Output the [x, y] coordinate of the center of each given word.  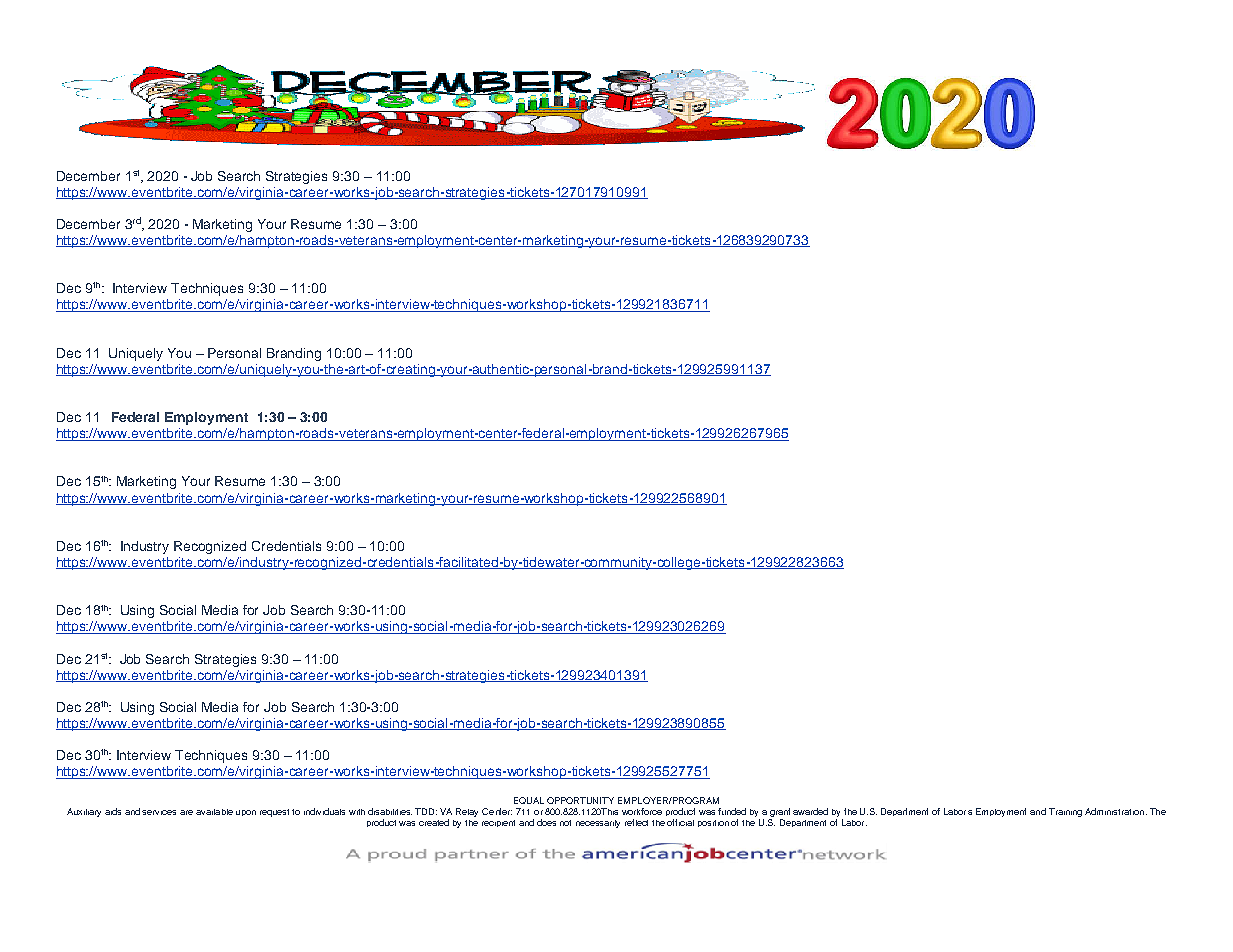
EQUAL [529, 800]
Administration [1114, 811]
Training [1065, 812]
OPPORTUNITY [580, 800]
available [214, 812]
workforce [642, 811]
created [434, 822]
